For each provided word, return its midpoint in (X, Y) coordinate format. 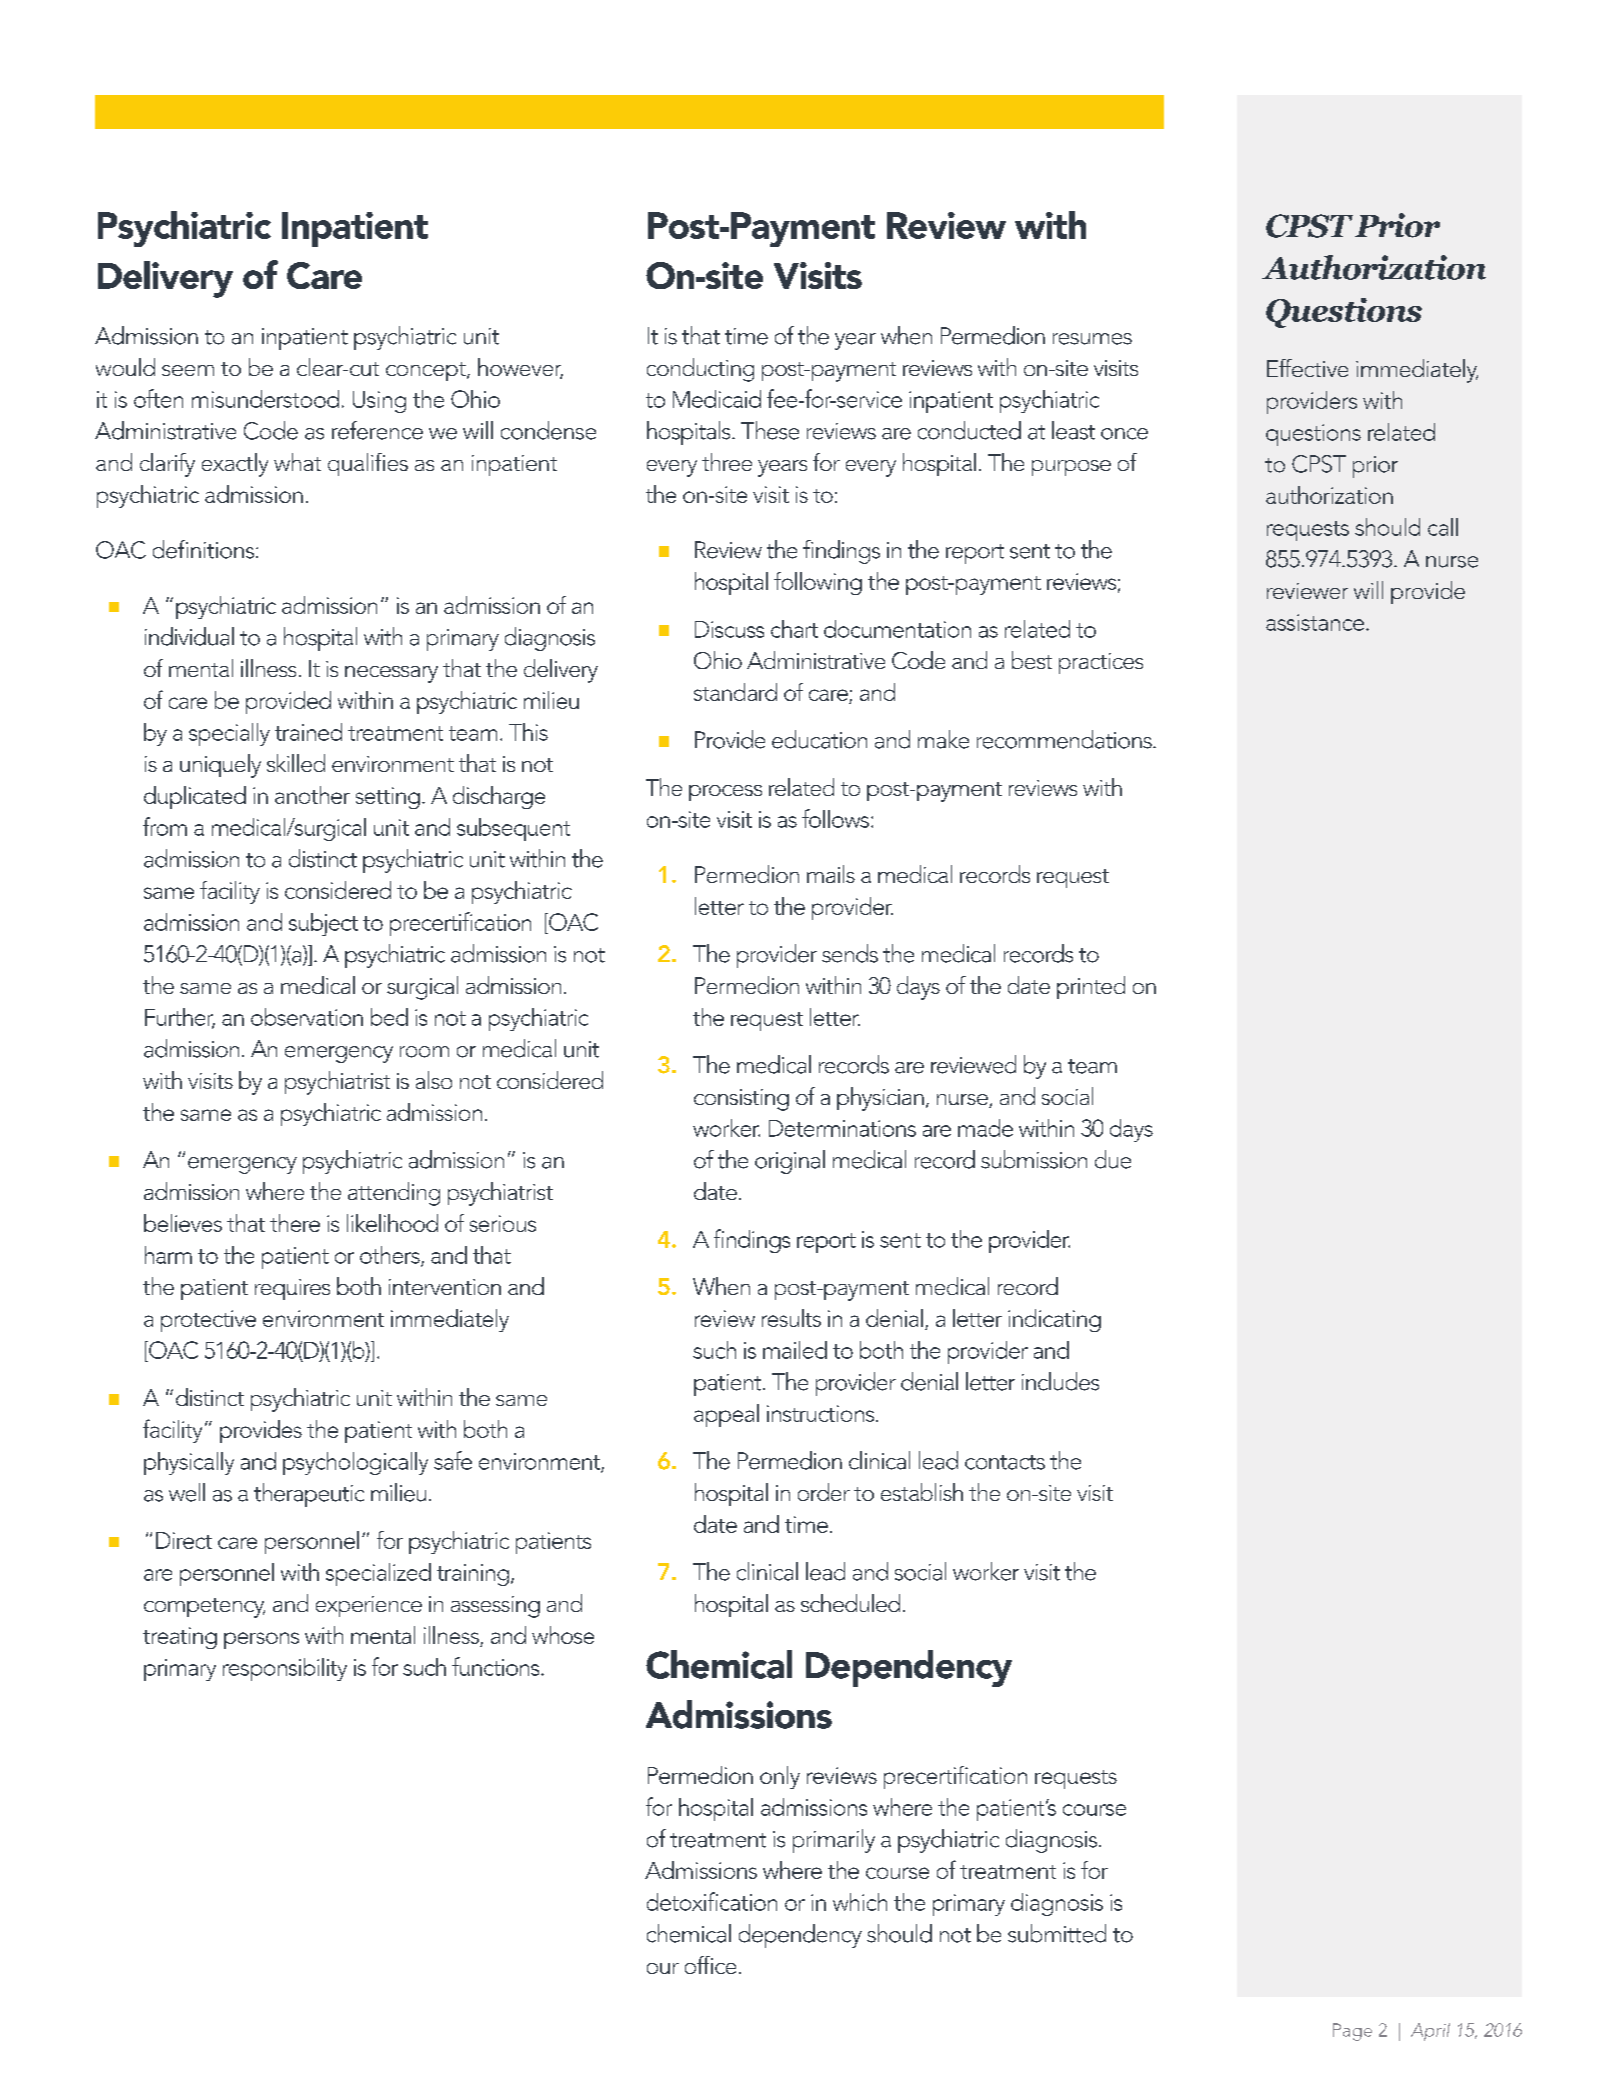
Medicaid (717, 399)
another (312, 795)
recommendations (1065, 739)
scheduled (850, 1603)
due (1113, 1159)
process (725, 793)
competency (204, 1608)
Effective (1307, 368)
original (790, 1162)
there (295, 1223)
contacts (1005, 1462)
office (710, 1965)
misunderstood (265, 399)
